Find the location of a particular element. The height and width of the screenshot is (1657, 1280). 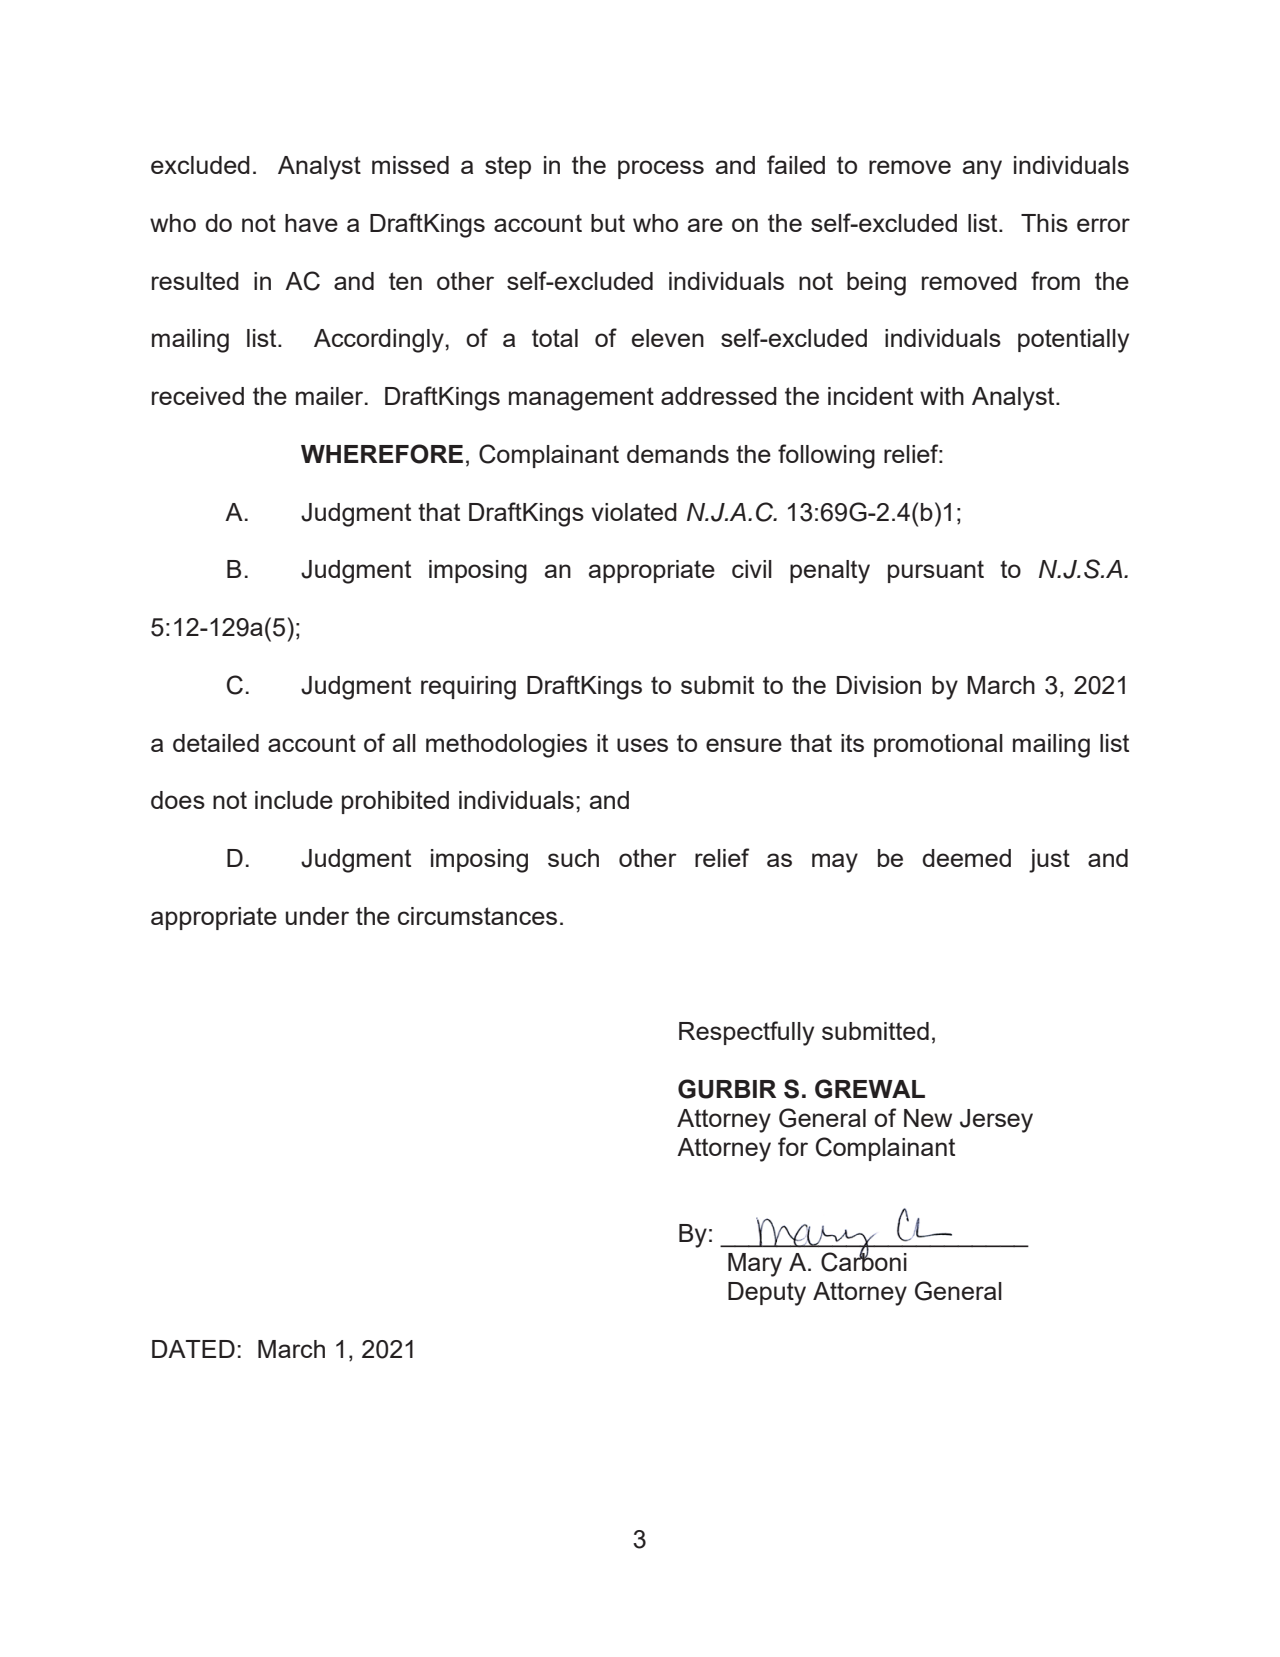

include is located at coordinates (294, 800).
